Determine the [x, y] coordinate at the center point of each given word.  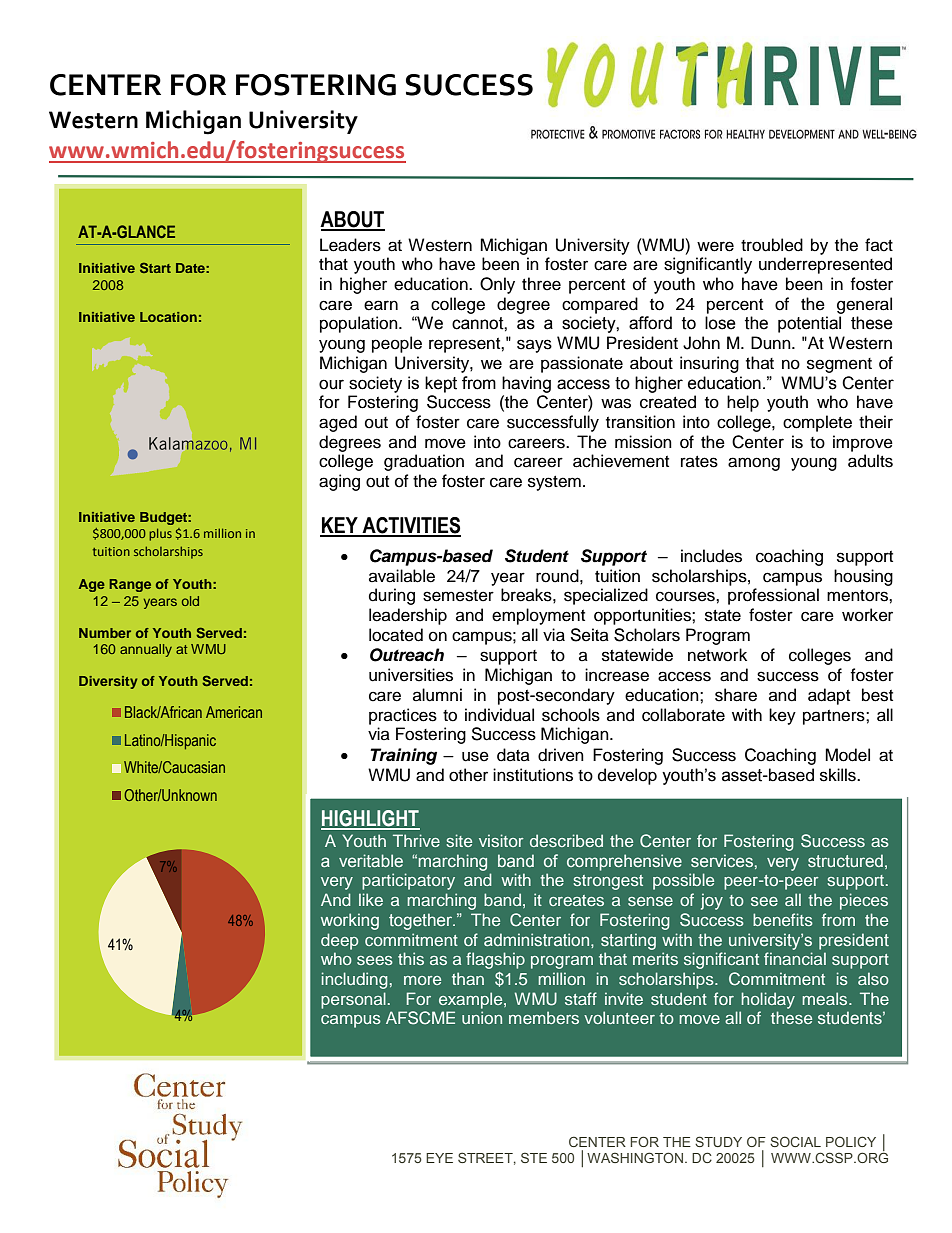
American [234, 712]
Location [168, 317]
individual [499, 715]
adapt [829, 696]
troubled [772, 245]
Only [497, 285]
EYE [439, 1158]
